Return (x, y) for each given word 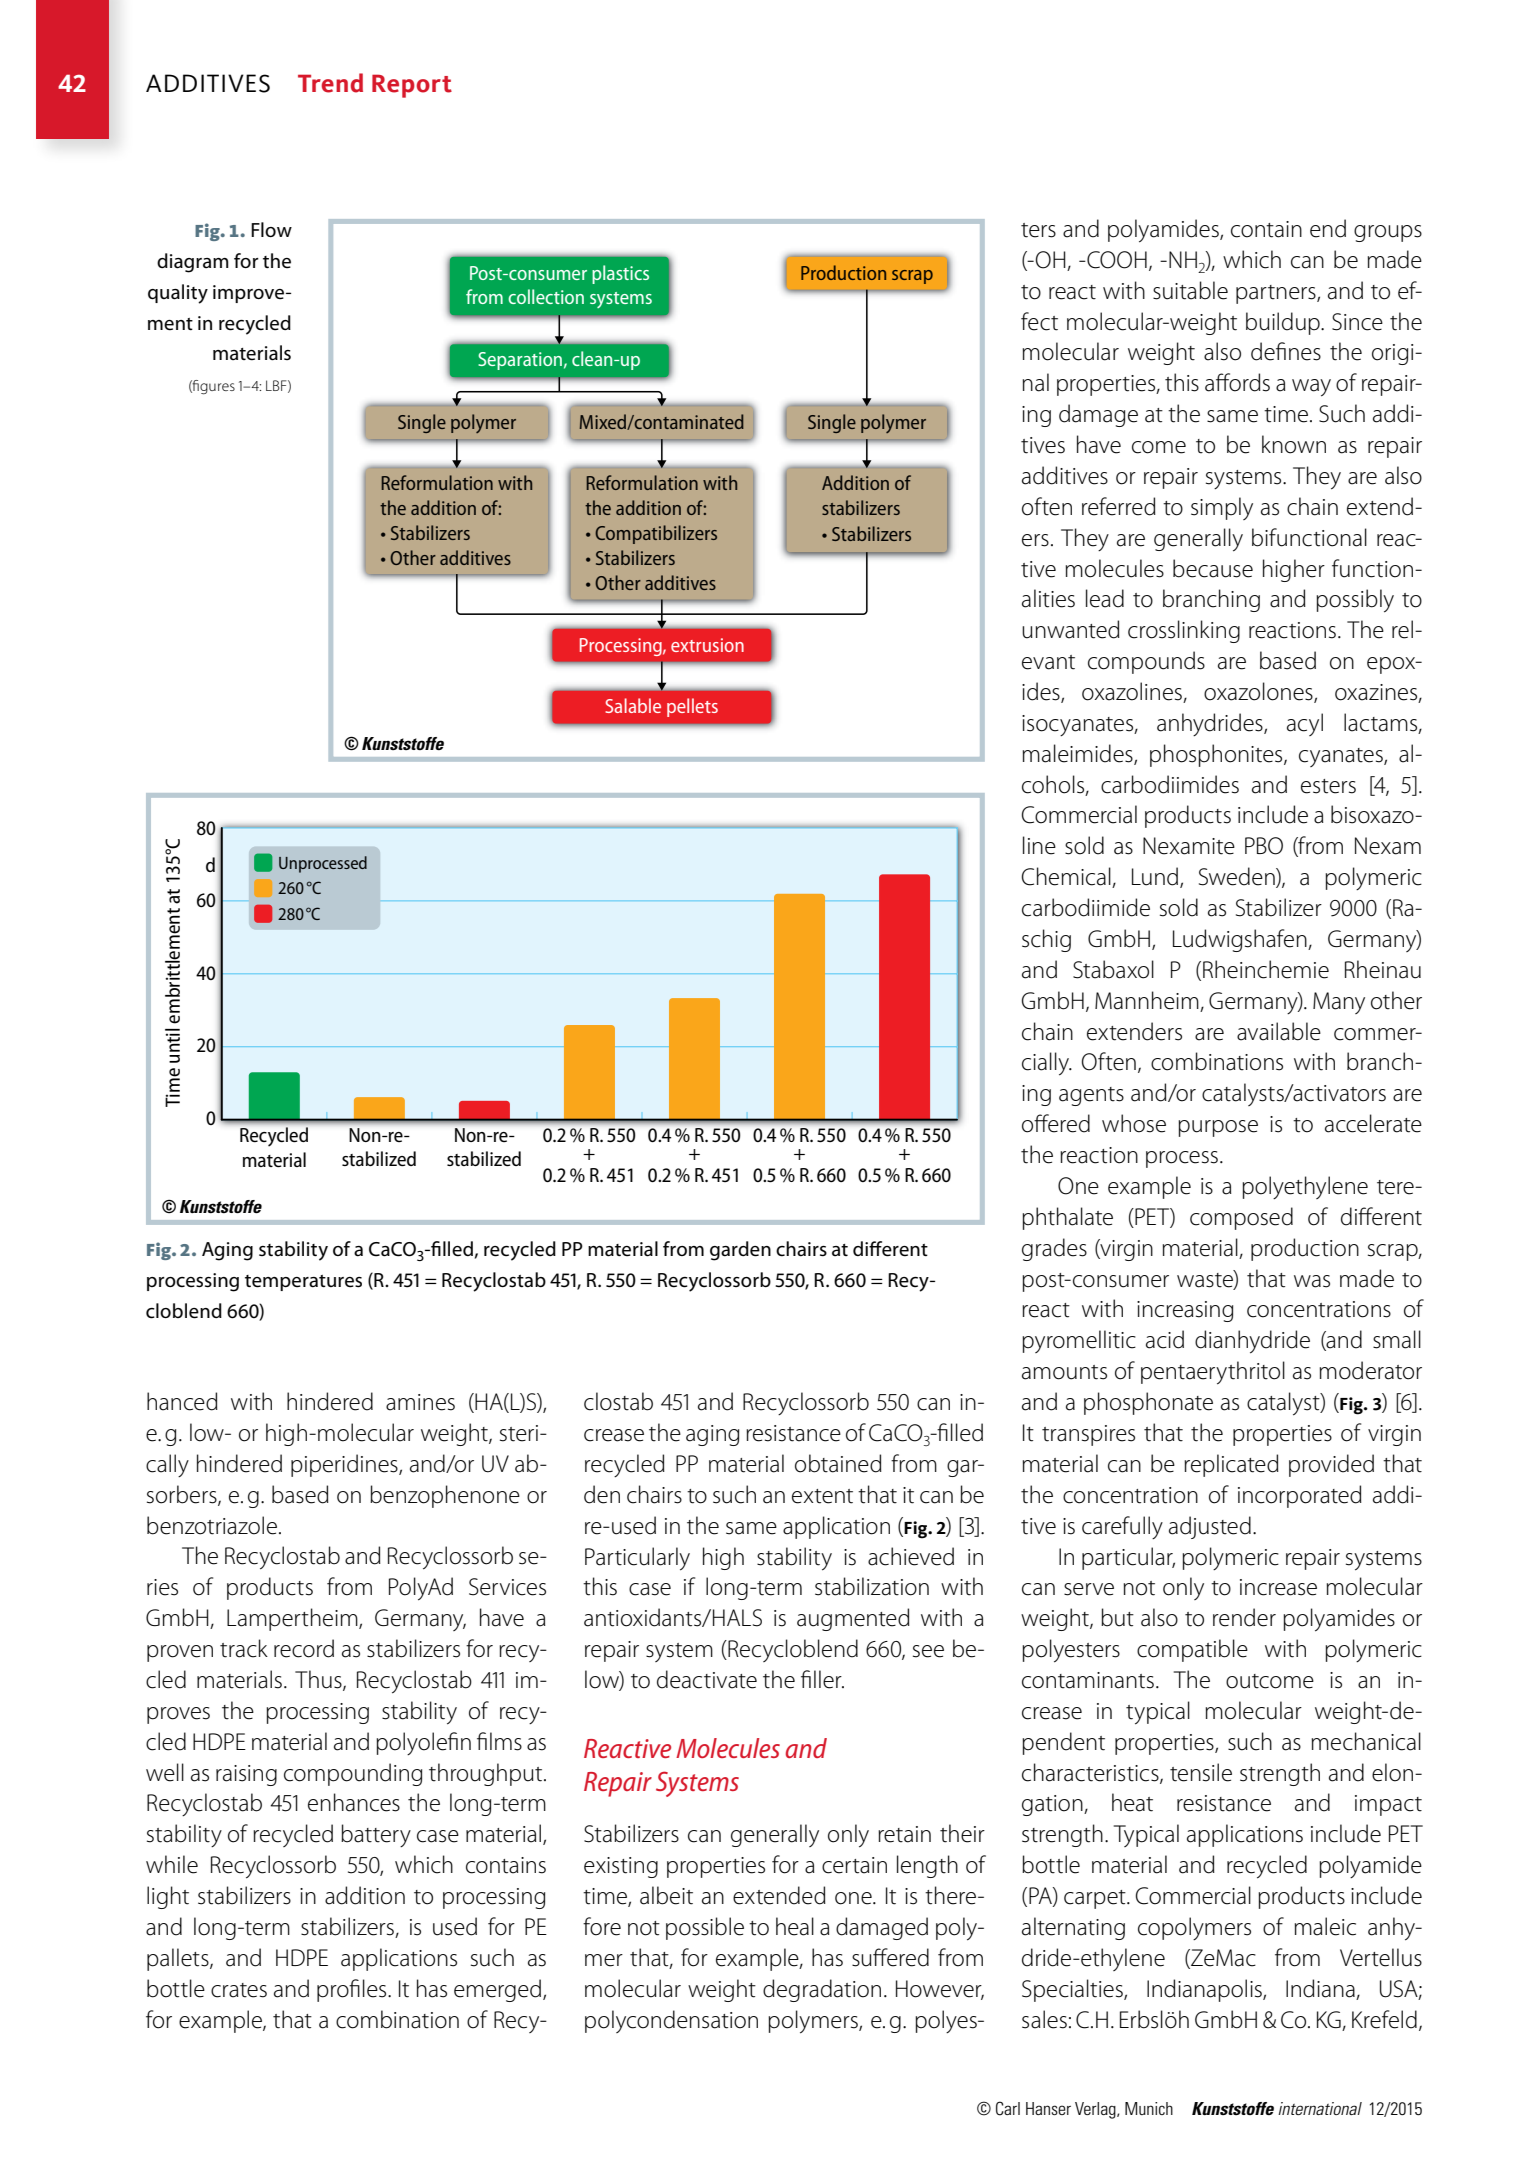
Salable (633, 705)
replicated (1231, 1465)
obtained (838, 1463)
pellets (692, 707)
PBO (1264, 846)
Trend (330, 83)
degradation (822, 1990)
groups (1388, 233)
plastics (620, 274)
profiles (353, 1990)
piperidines (345, 1465)
